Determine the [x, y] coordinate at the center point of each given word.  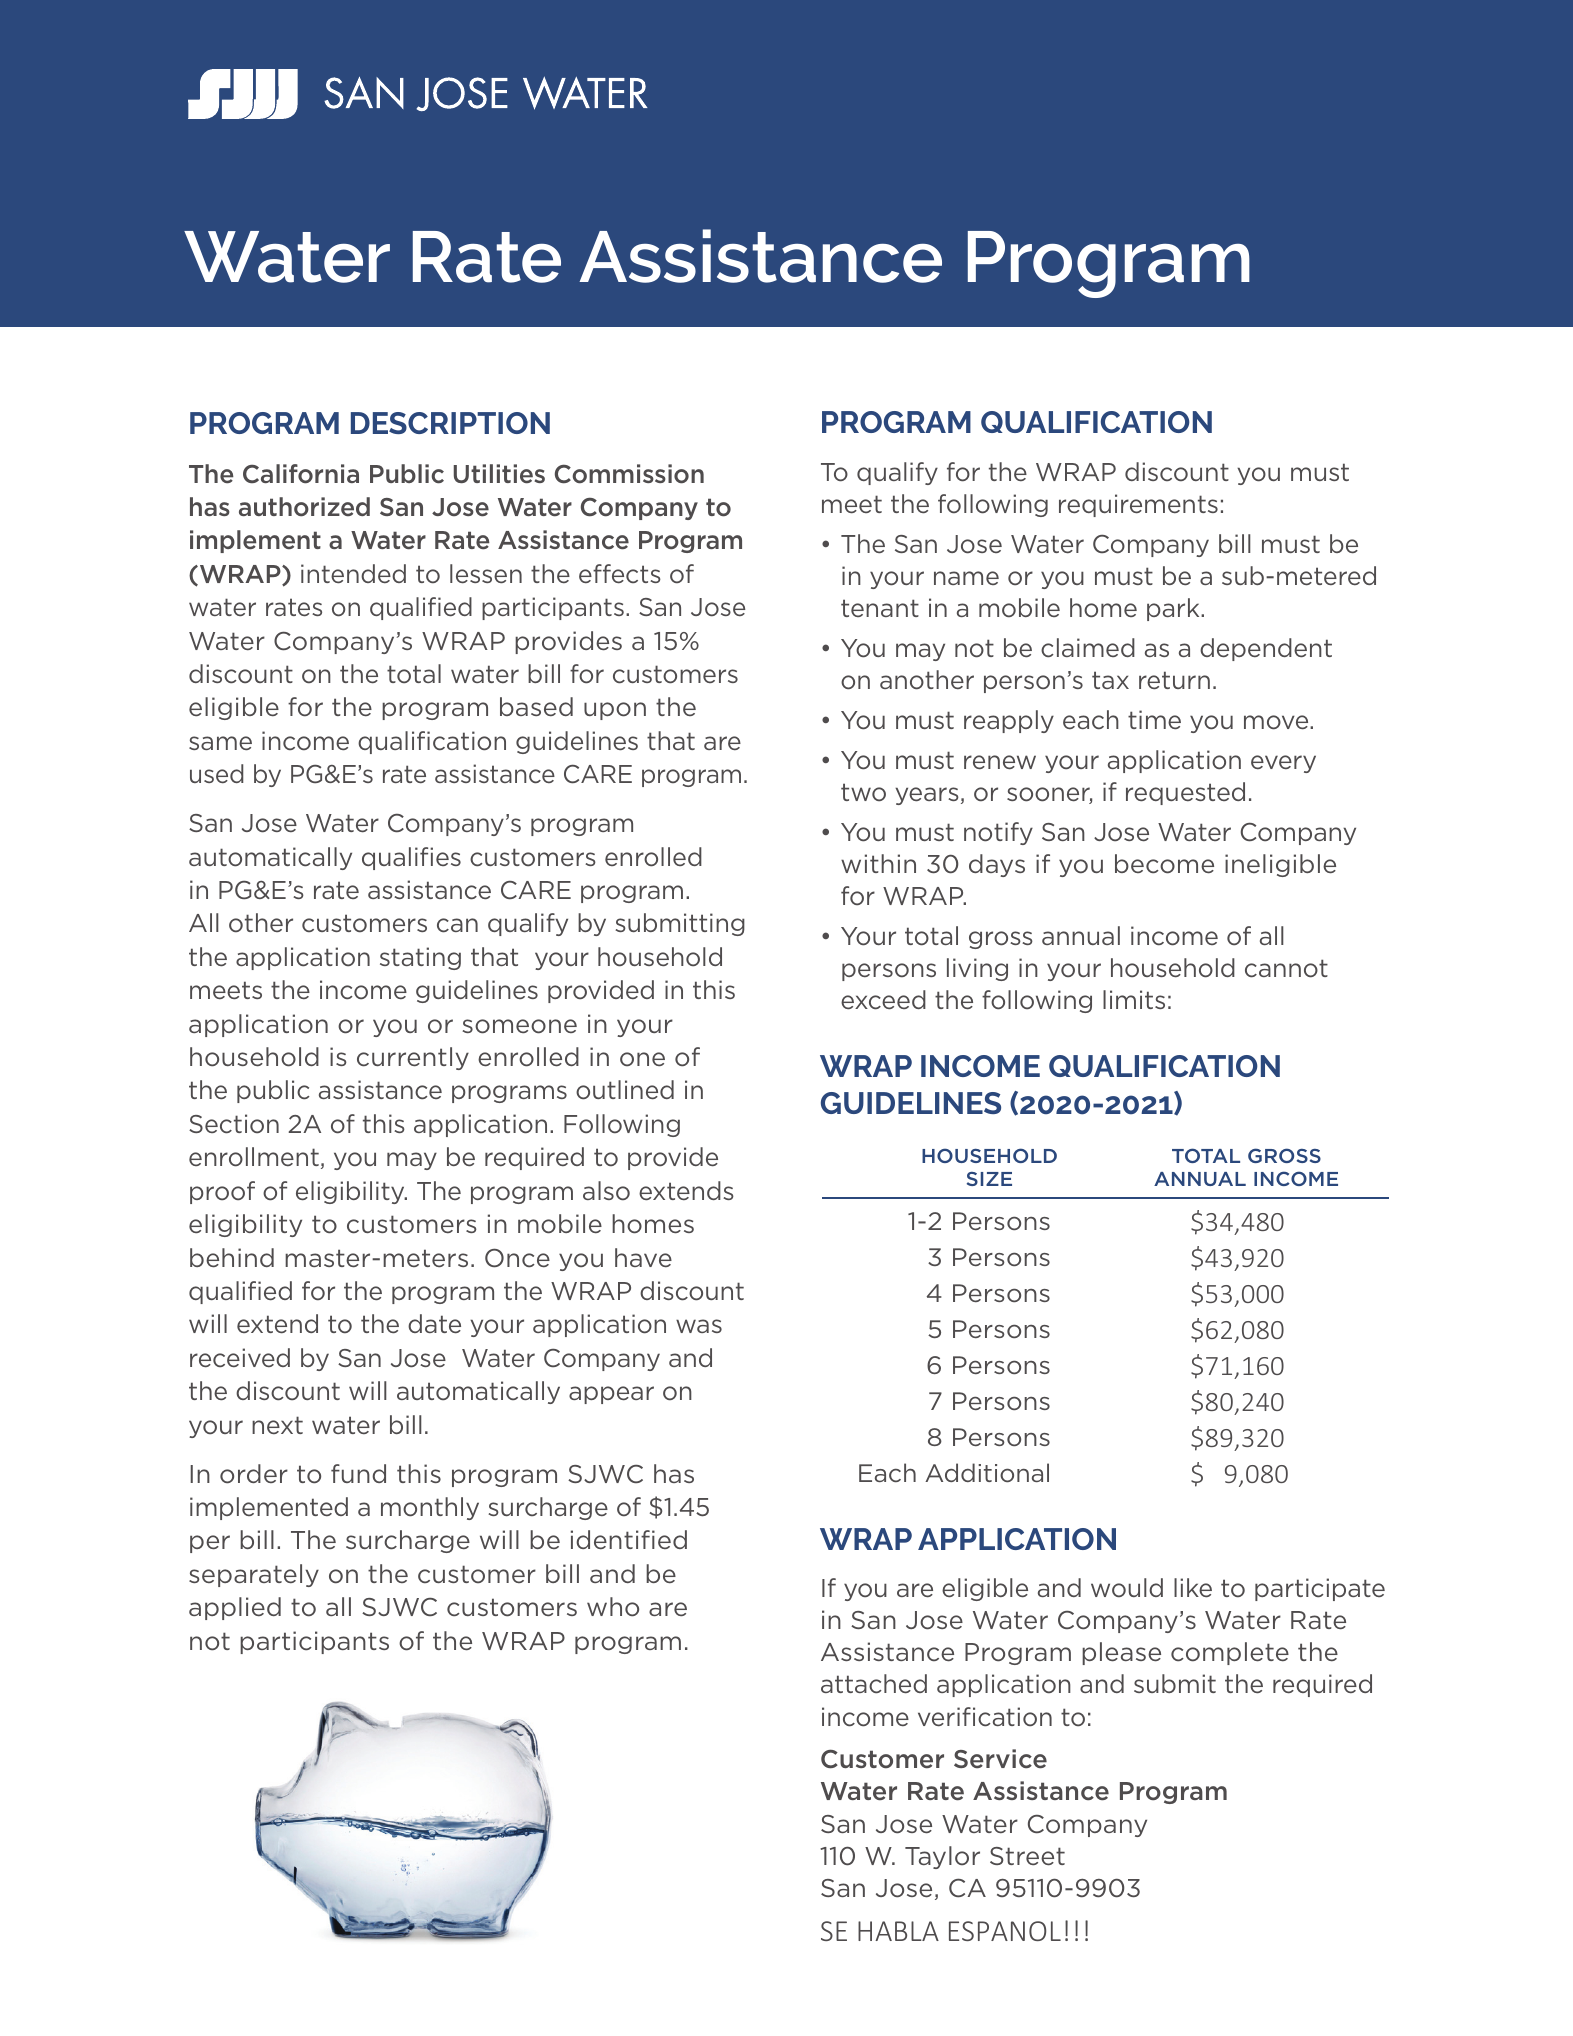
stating [420, 958]
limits [1134, 999]
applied [235, 1608]
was [699, 1326]
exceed [883, 1000]
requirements [1138, 505]
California [301, 474]
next [277, 1425]
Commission [629, 474]
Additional [987, 1472]
